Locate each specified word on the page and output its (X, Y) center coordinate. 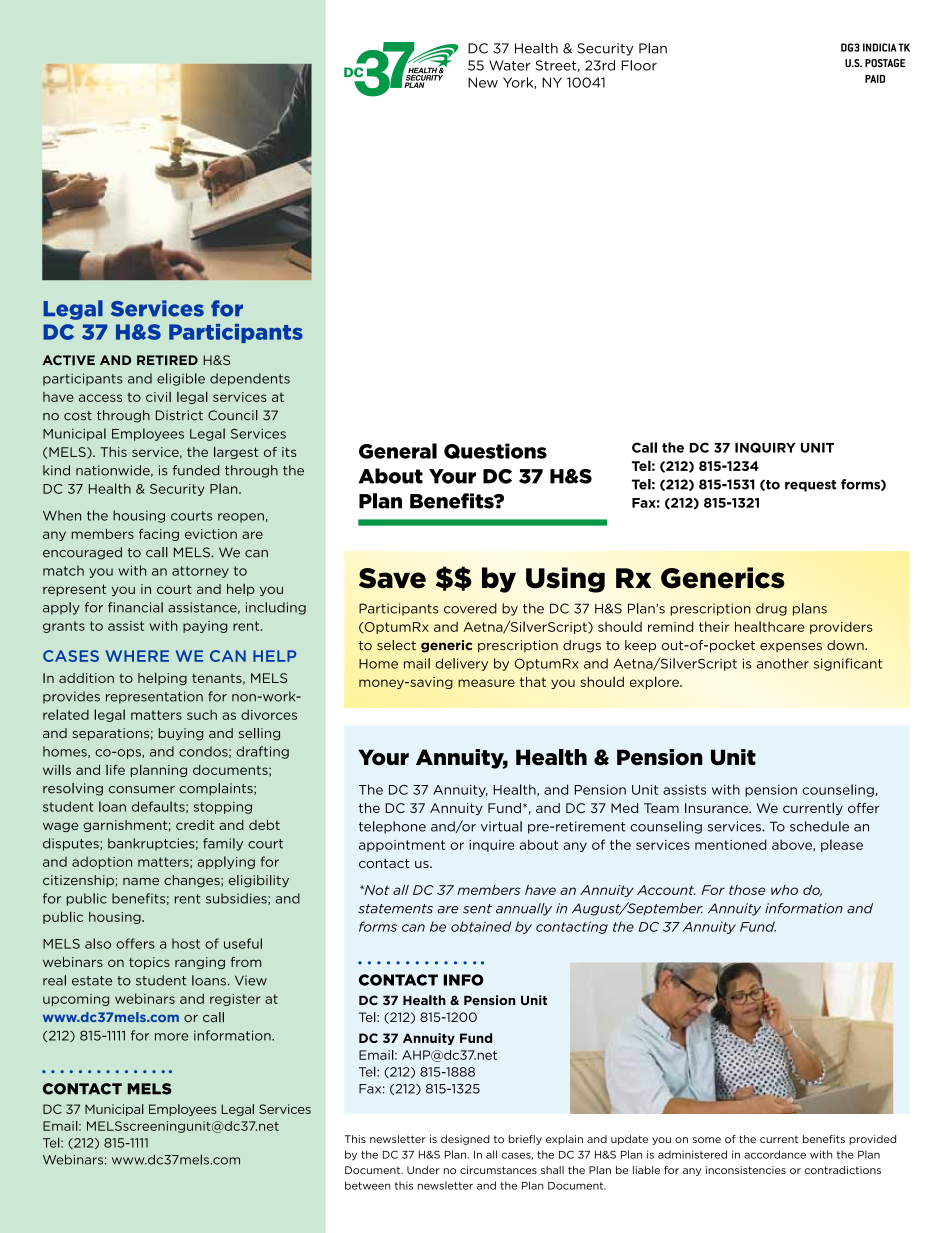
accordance (775, 1154)
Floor (639, 65)
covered (470, 608)
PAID (875, 79)
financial (135, 607)
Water (509, 65)
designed (465, 1140)
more (171, 1037)
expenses (791, 647)
